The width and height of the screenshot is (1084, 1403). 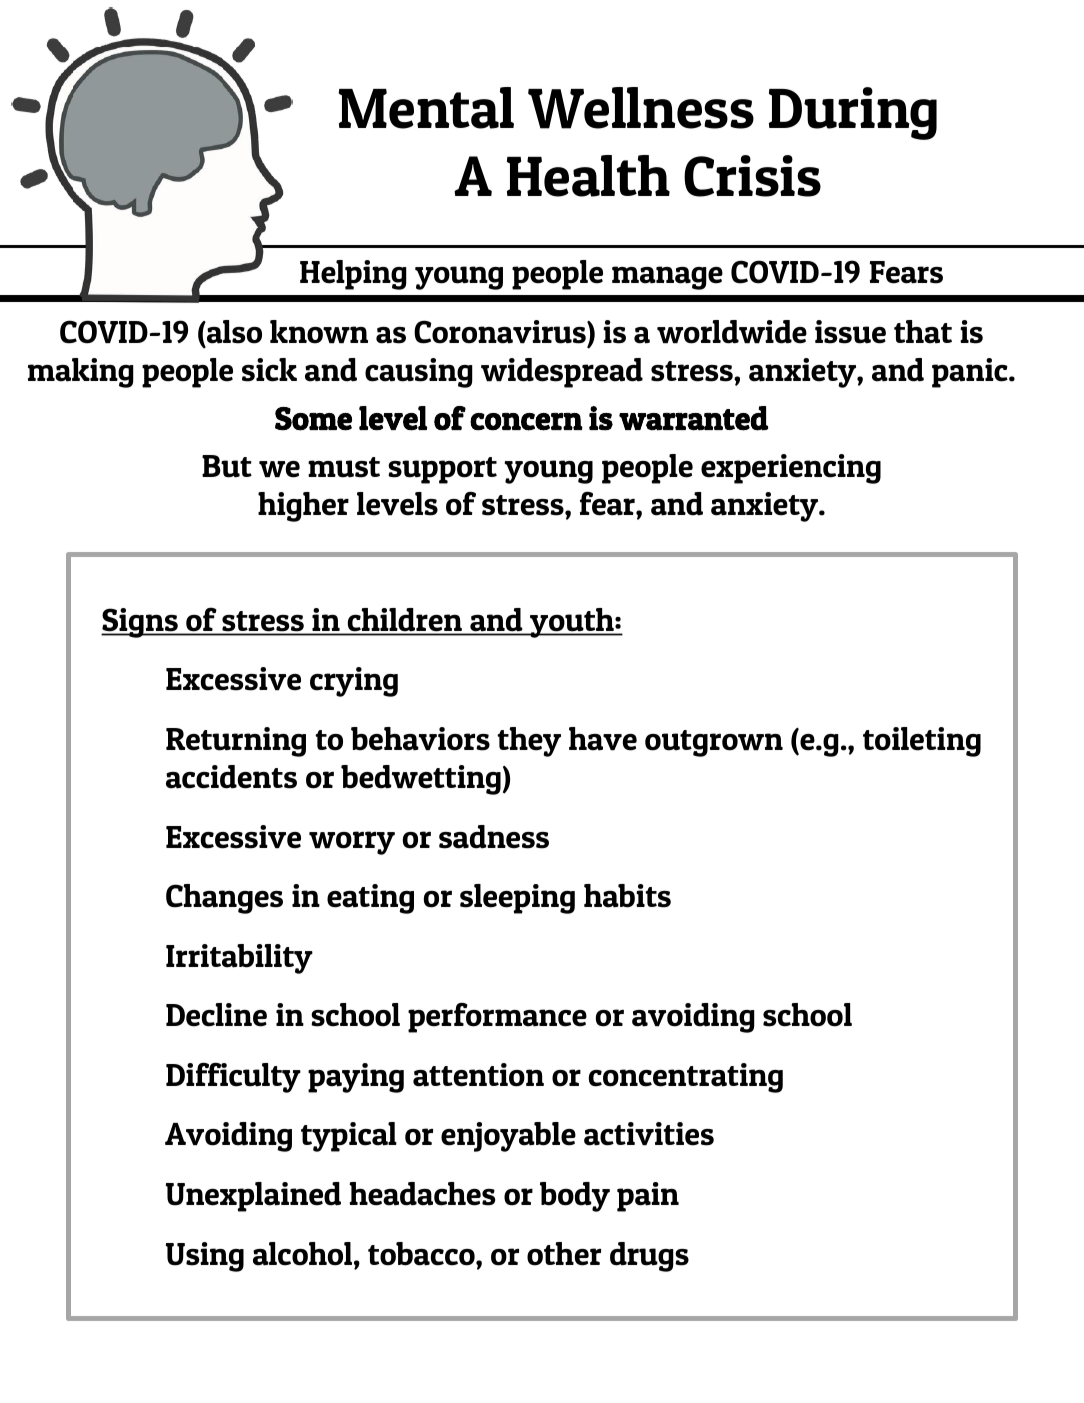 What do you see at coordinates (494, 837) in the screenshot?
I see `sadness` at bounding box center [494, 837].
